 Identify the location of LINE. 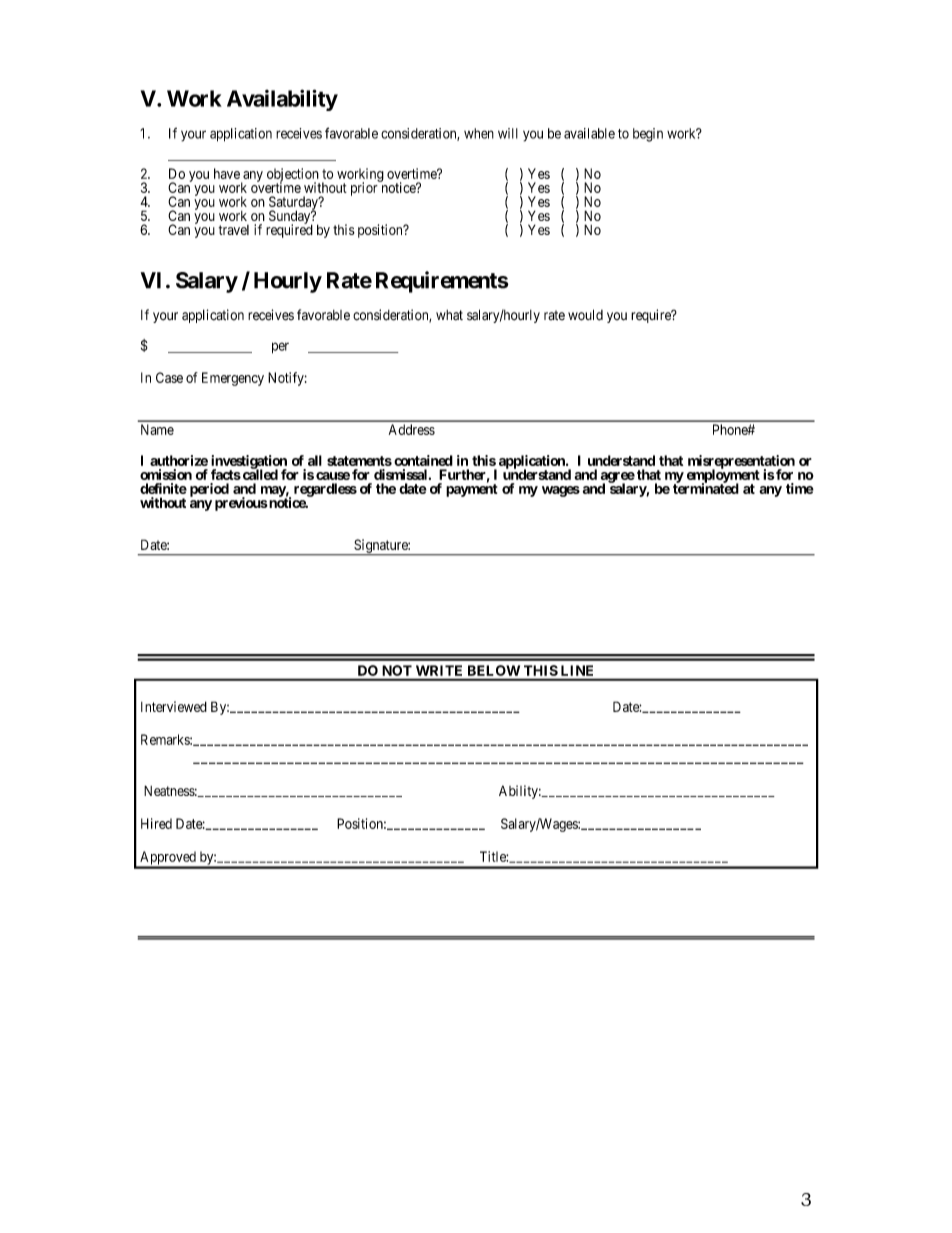
(577, 670).
